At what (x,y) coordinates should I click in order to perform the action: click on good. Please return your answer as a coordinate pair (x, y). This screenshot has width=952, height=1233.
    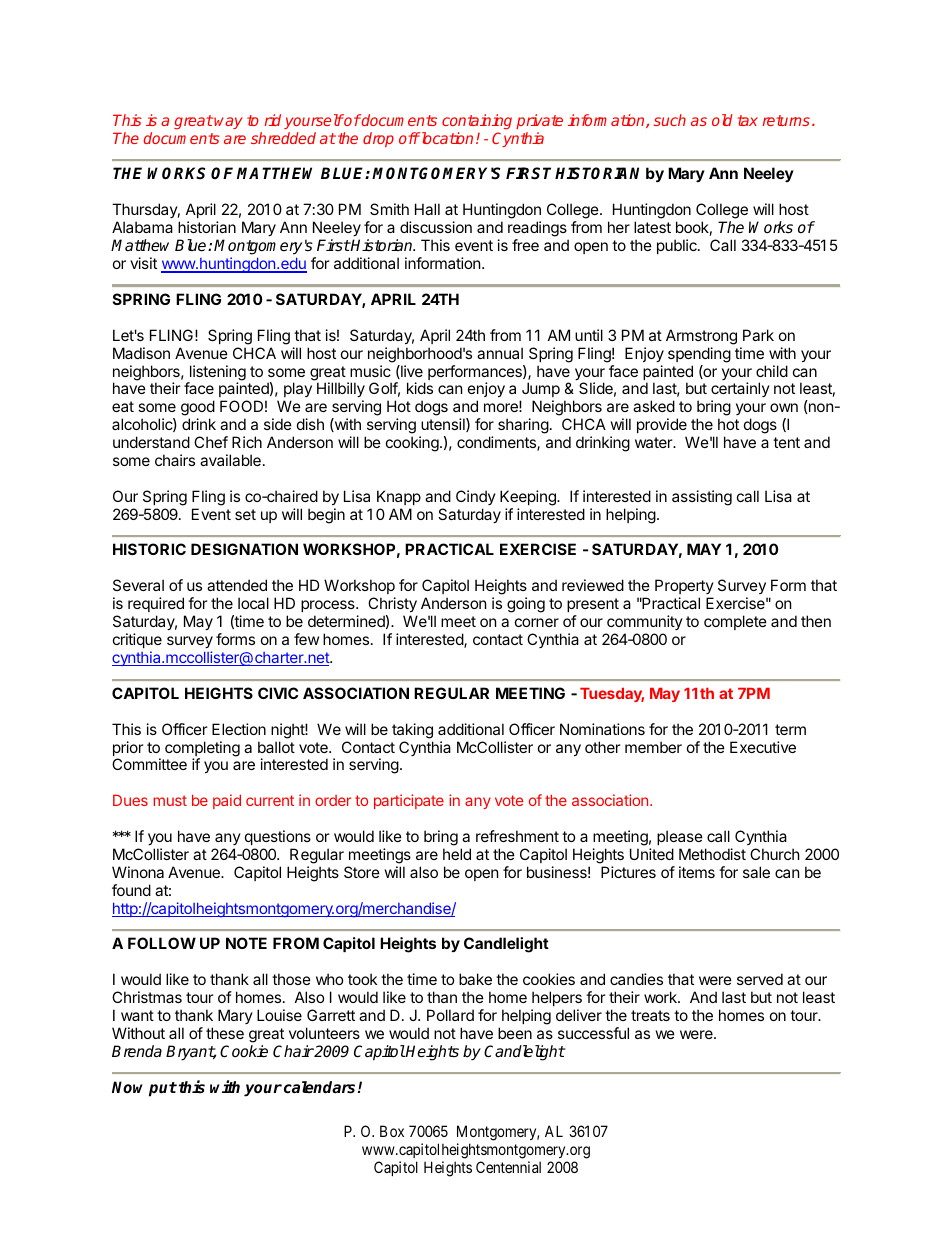
    Looking at the image, I should click on (198, 409).
